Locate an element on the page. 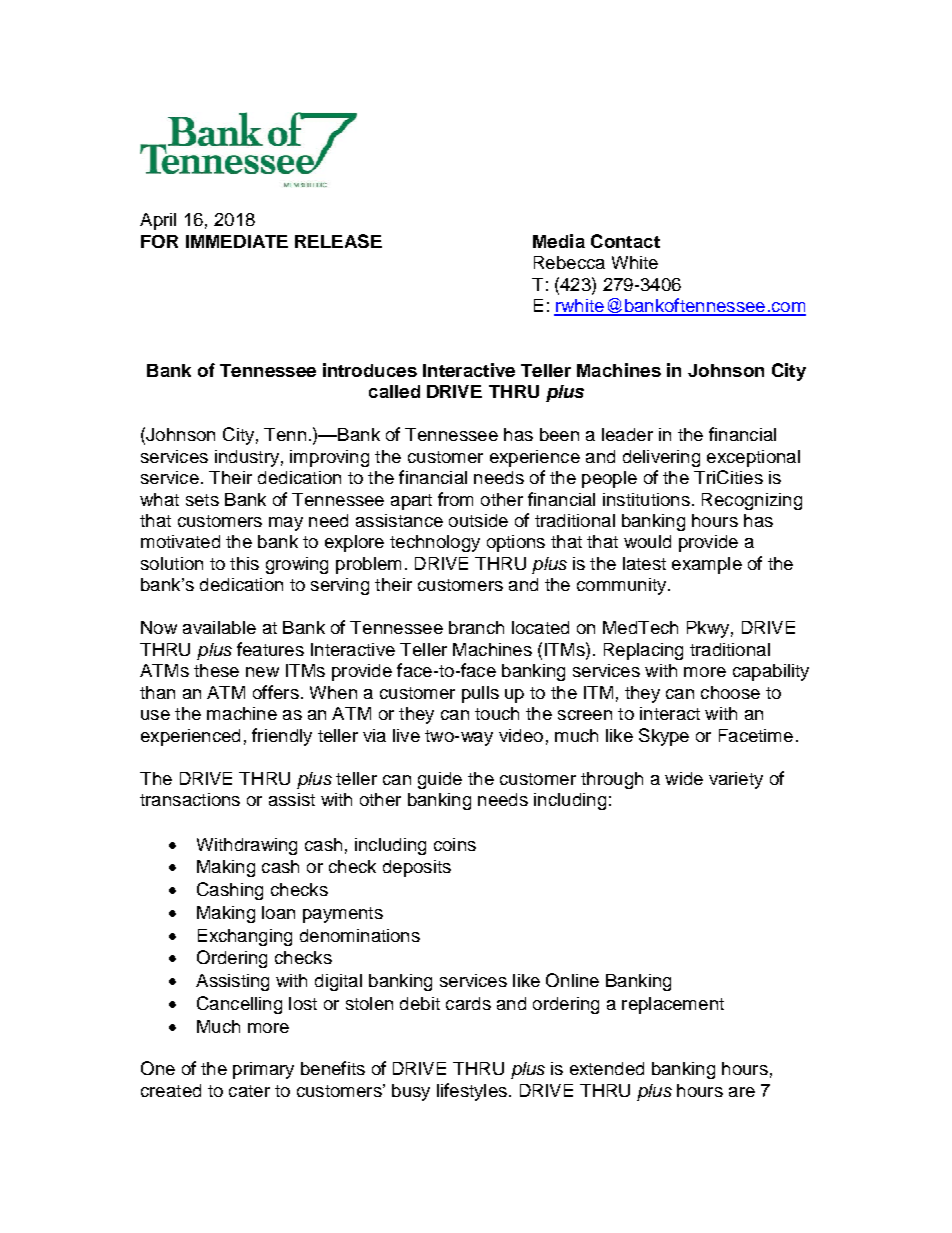 The height and width of the document is (1233, 952). from is located at coordinates (455, 499).
